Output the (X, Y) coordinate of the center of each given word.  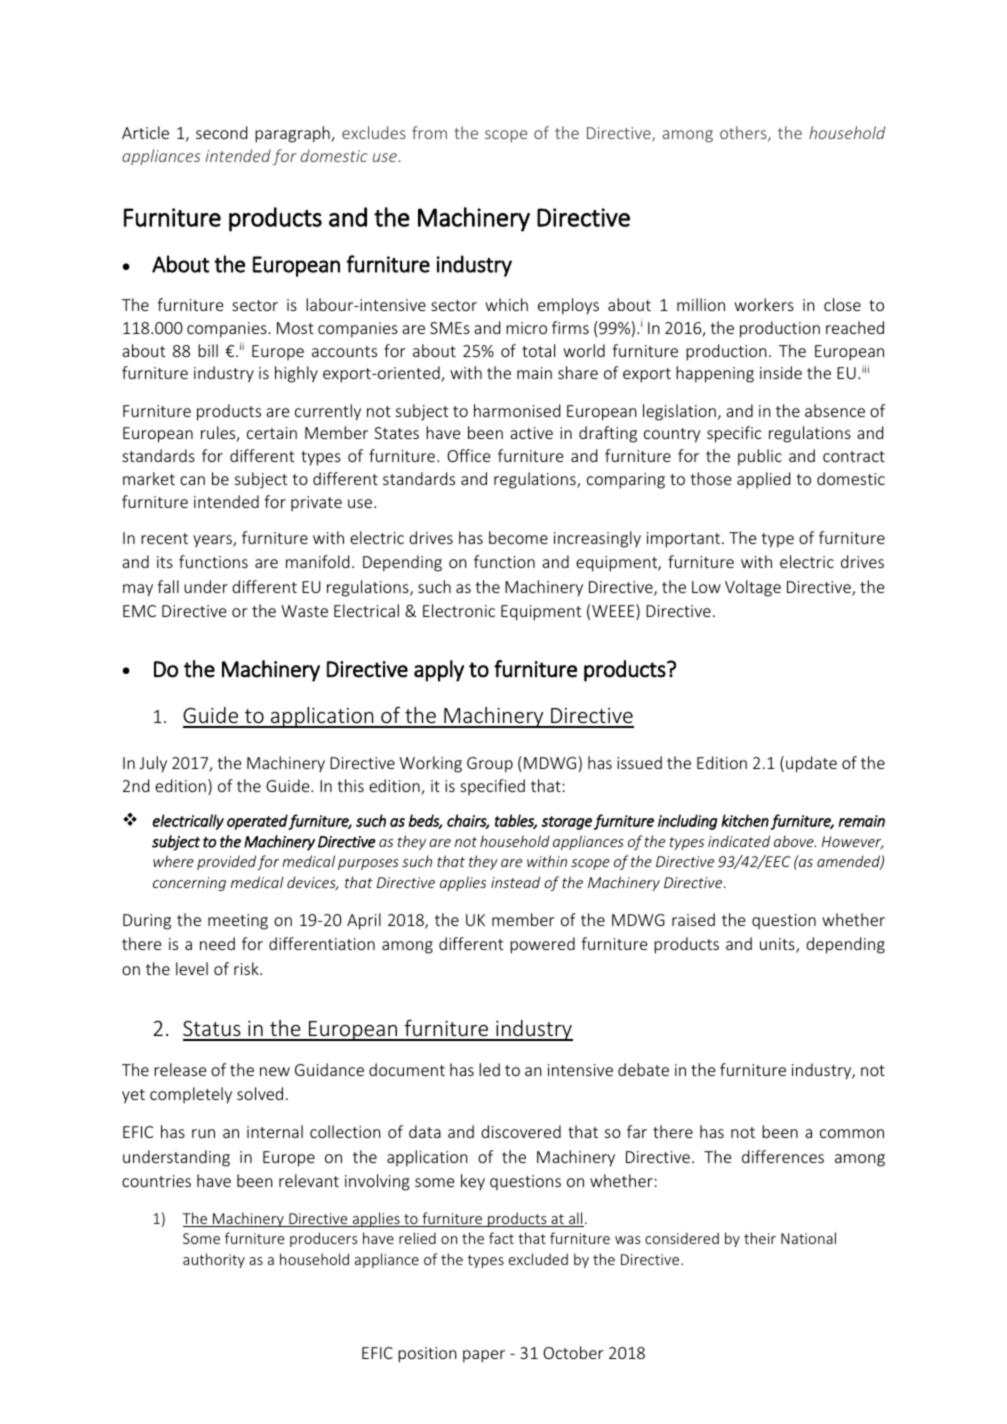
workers (764, 304)
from (429, 132)
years (213, 541)
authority (214, 1260)
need (217, 943)
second (221, 132)
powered (542, 945)
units (778, 945)
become (518, 537)
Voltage (753, 588)
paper (484, 1356)
